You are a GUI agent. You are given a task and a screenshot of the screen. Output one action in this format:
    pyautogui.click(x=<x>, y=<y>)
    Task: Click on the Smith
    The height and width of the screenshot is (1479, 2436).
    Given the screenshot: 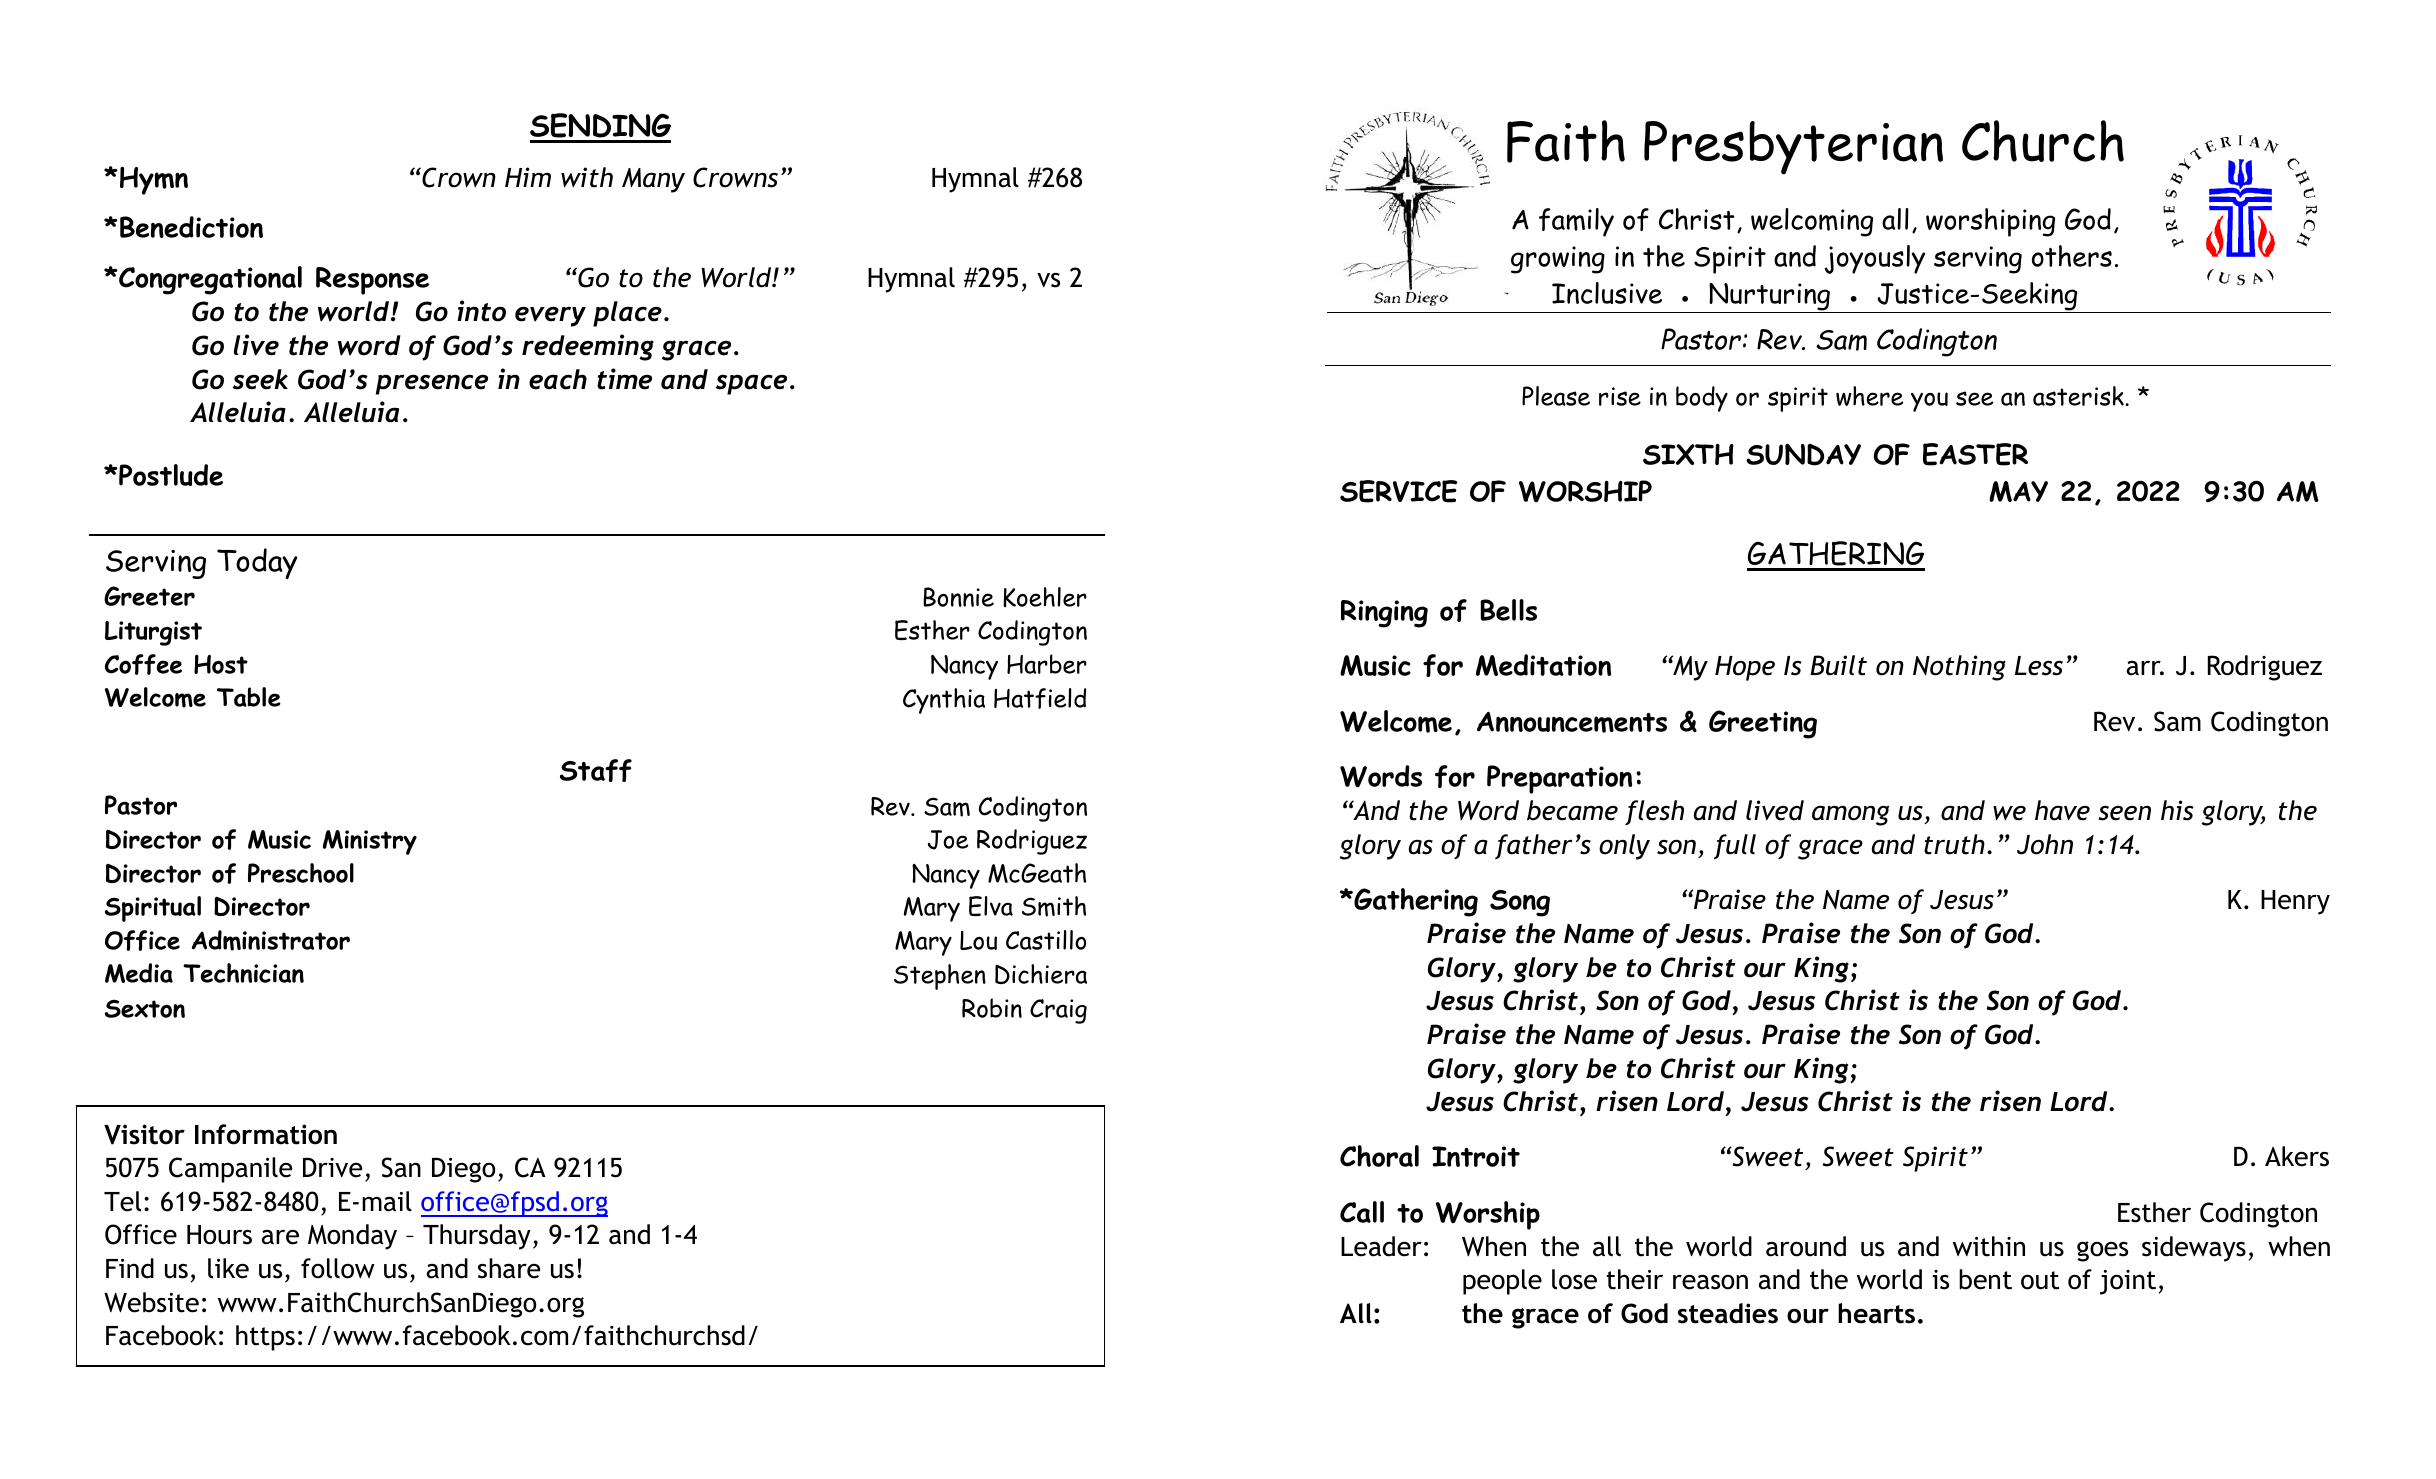 What is the action you would take?
    pyautogui.click(x=1054, y=906)
